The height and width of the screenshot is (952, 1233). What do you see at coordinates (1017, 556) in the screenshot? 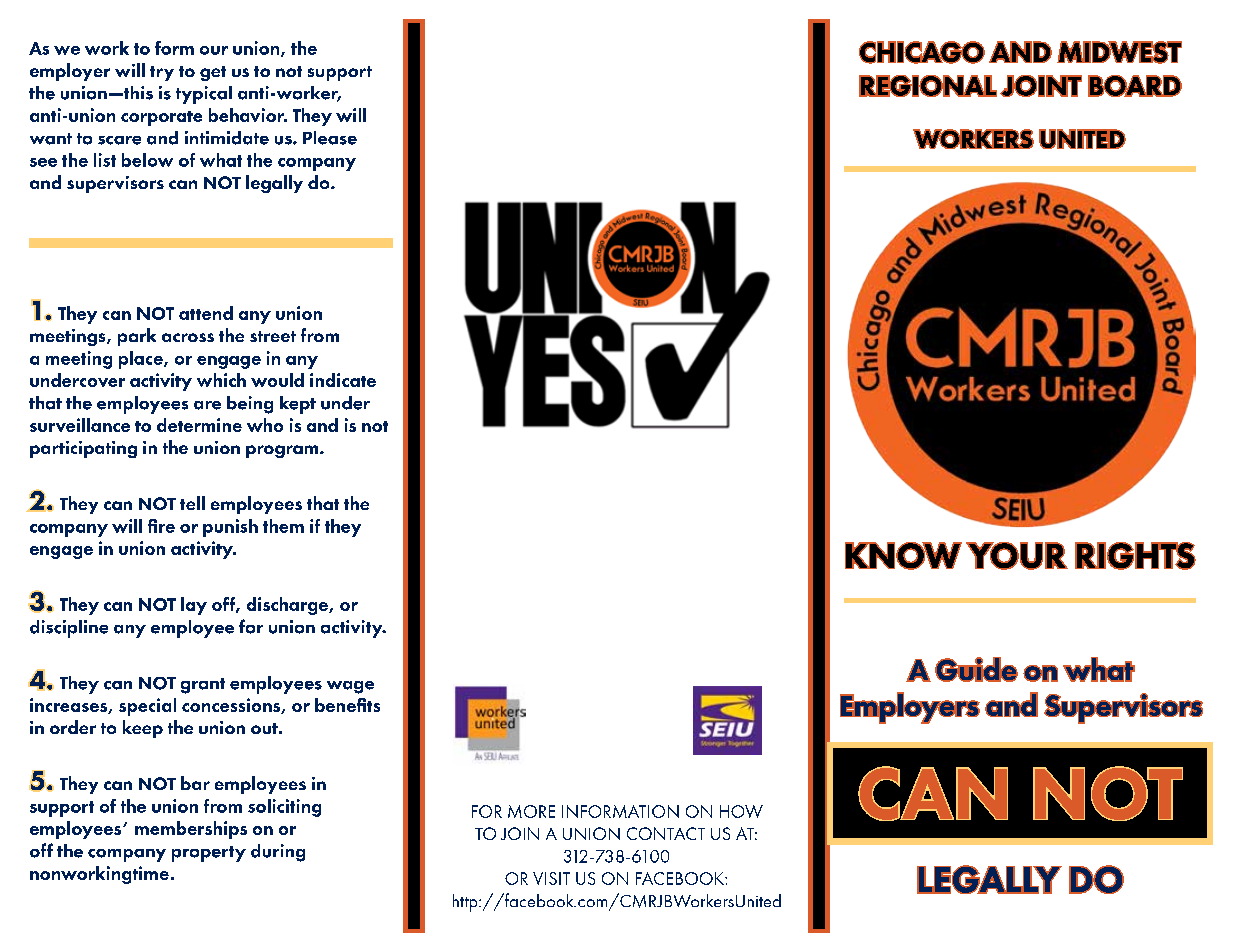
I see `YOUR` at bounding box center [1017, 556].
